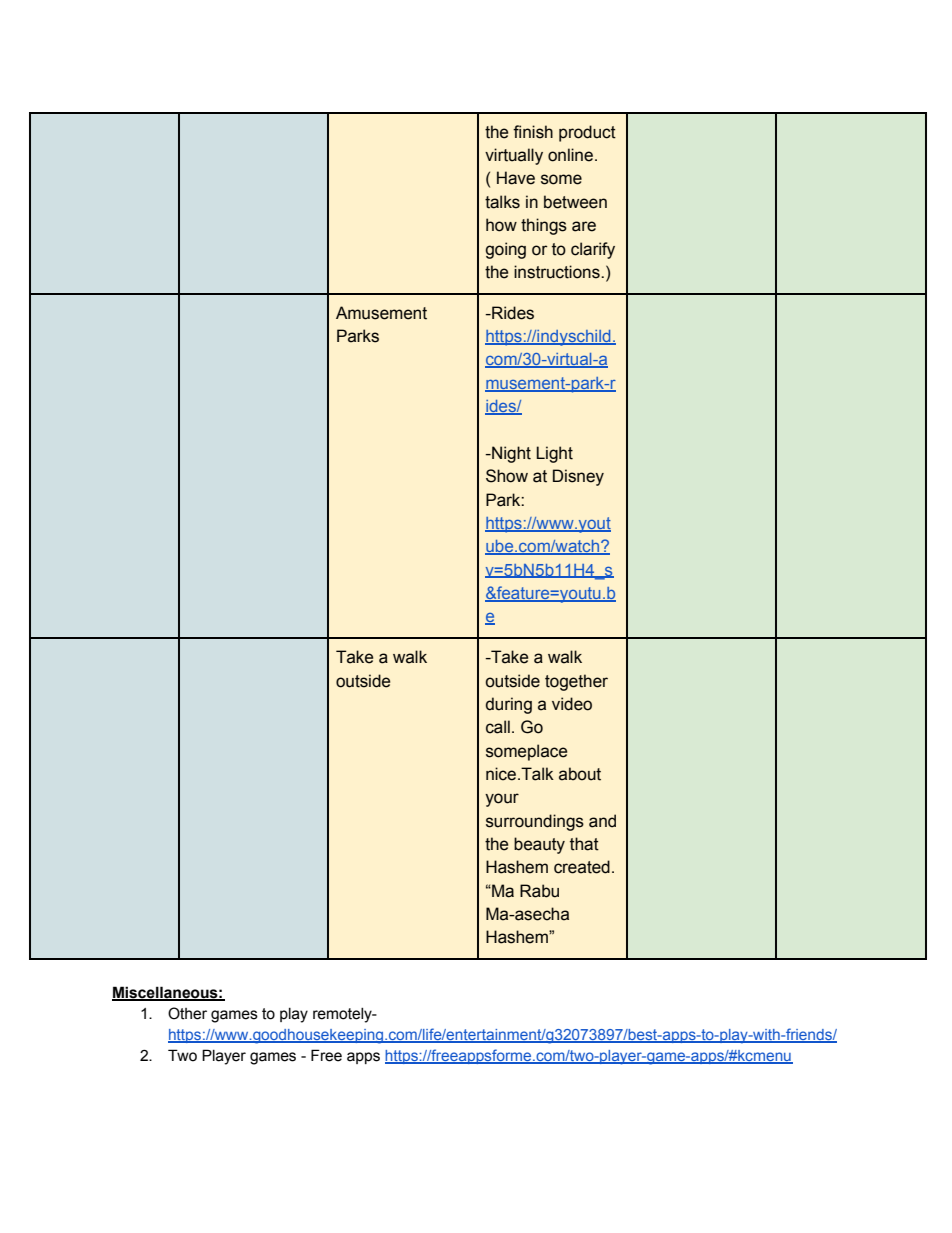 The height and width of the screenshot is (1233, 952). I want to click on Disney, so click(578, 477).
